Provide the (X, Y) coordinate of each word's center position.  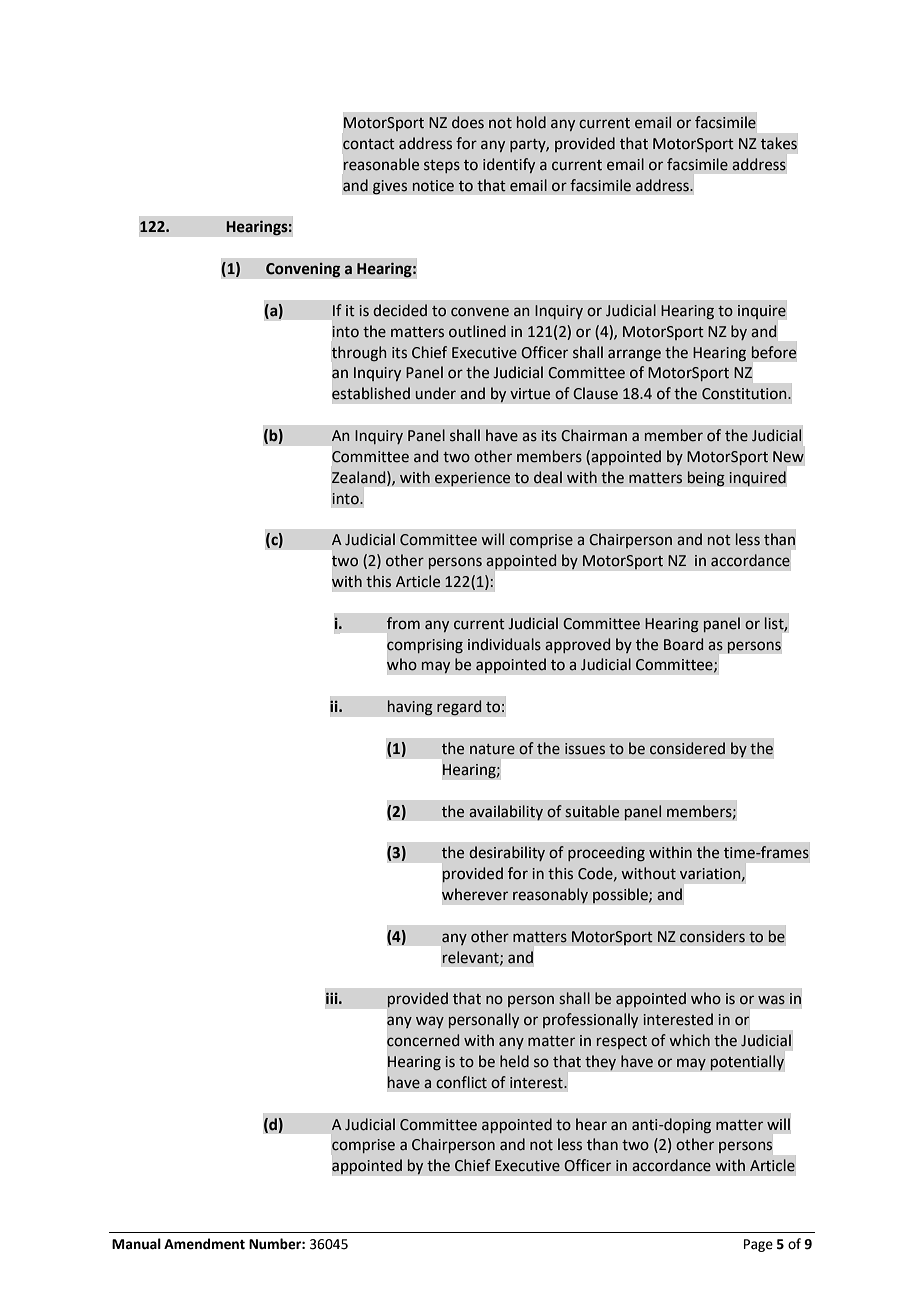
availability (506, 813)
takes (779, 143)
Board (683, 644)
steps (442, 166)
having (410, 708)
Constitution (745, 394)
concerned (423, 1040)
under (436, 393)
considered (687, 748)
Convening (303, 270)
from (403, 623)
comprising (425, 646)
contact (369, 144)
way (430, 1022)
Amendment (204, 1244)
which (689, 1040)
